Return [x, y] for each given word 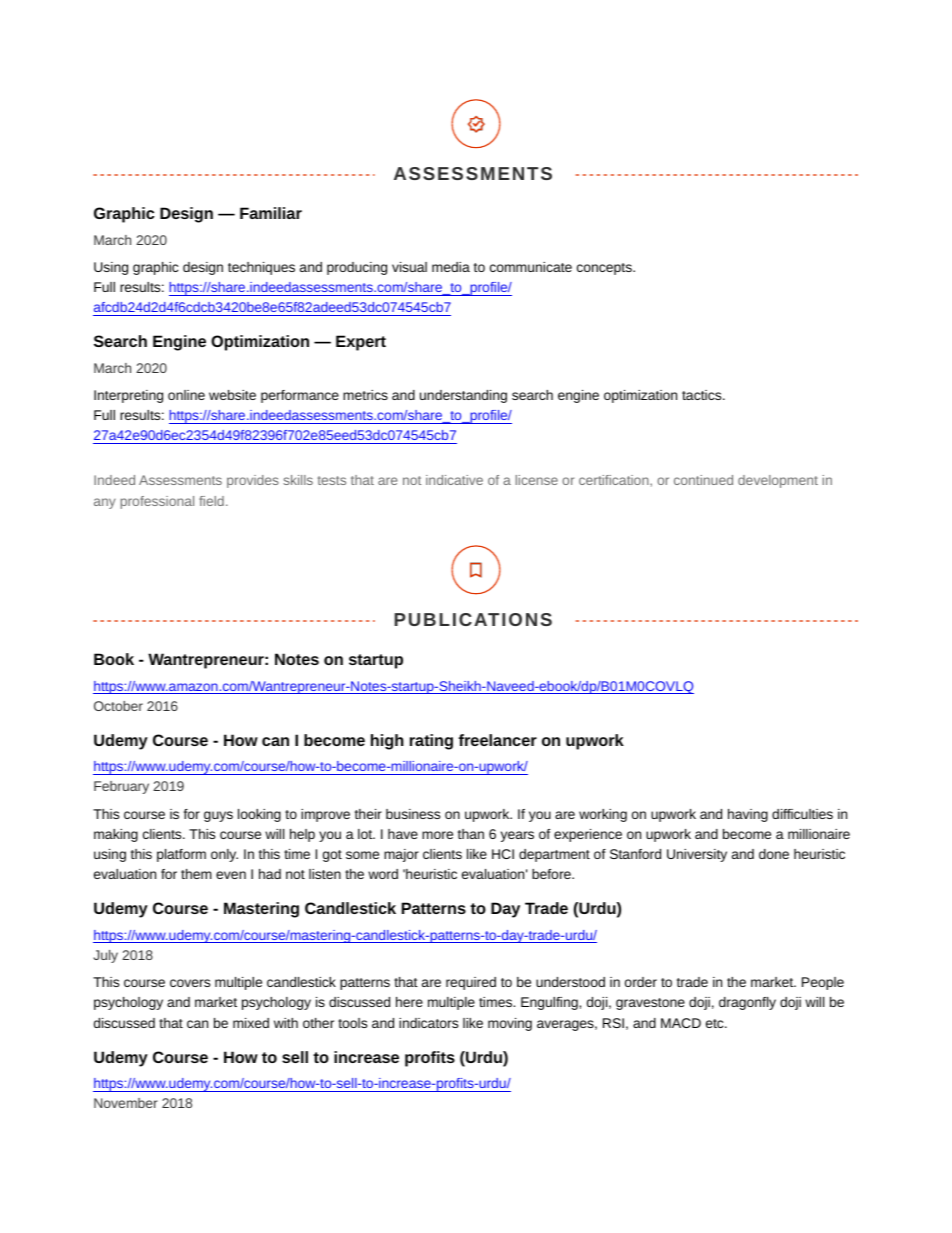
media [451, 267]
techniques [261, 268]
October [118, 706]
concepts [605, 269]
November [126, 1103]
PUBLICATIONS [473, 619]
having [748, 815]
